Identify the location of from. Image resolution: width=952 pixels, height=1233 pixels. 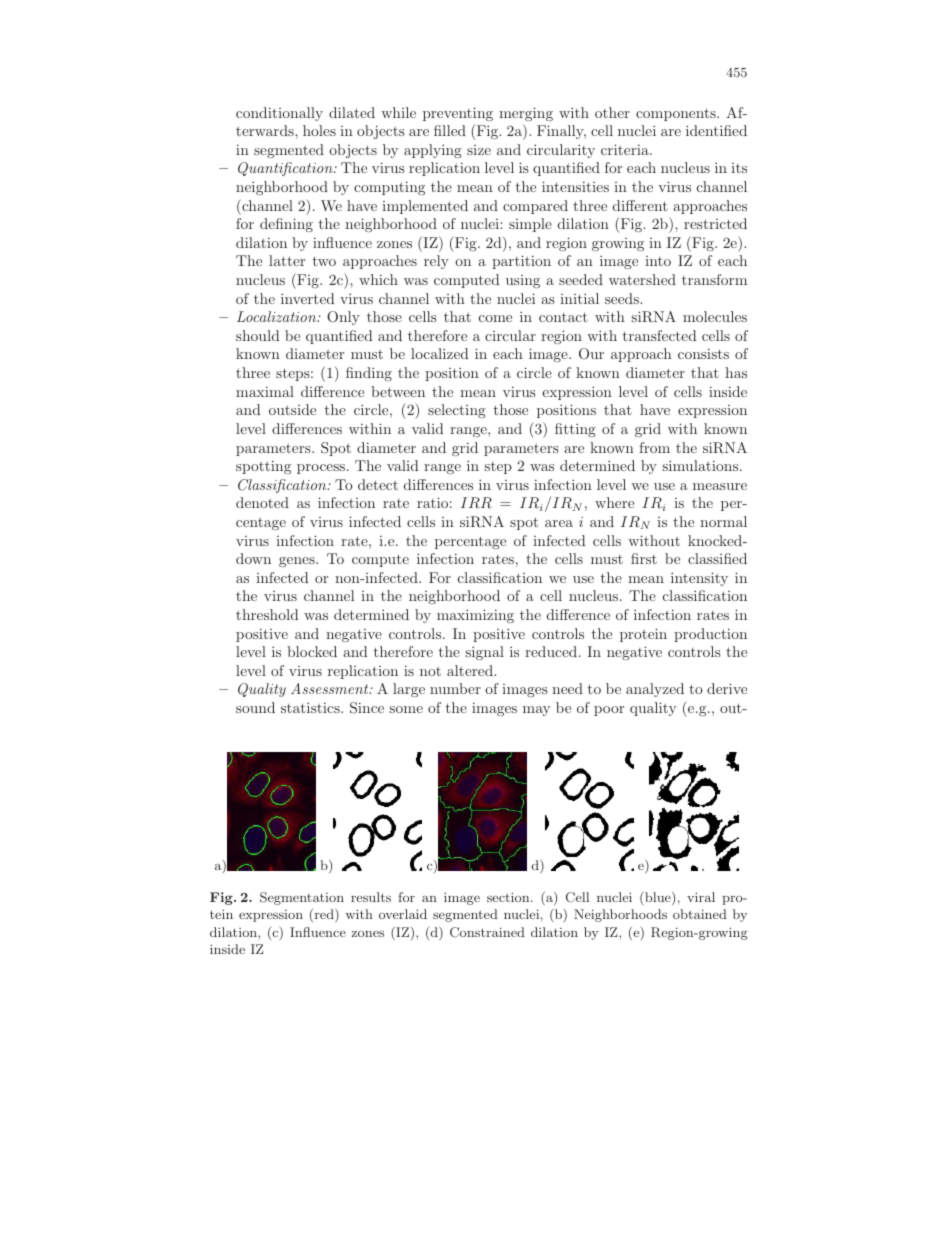
(654, 447).
